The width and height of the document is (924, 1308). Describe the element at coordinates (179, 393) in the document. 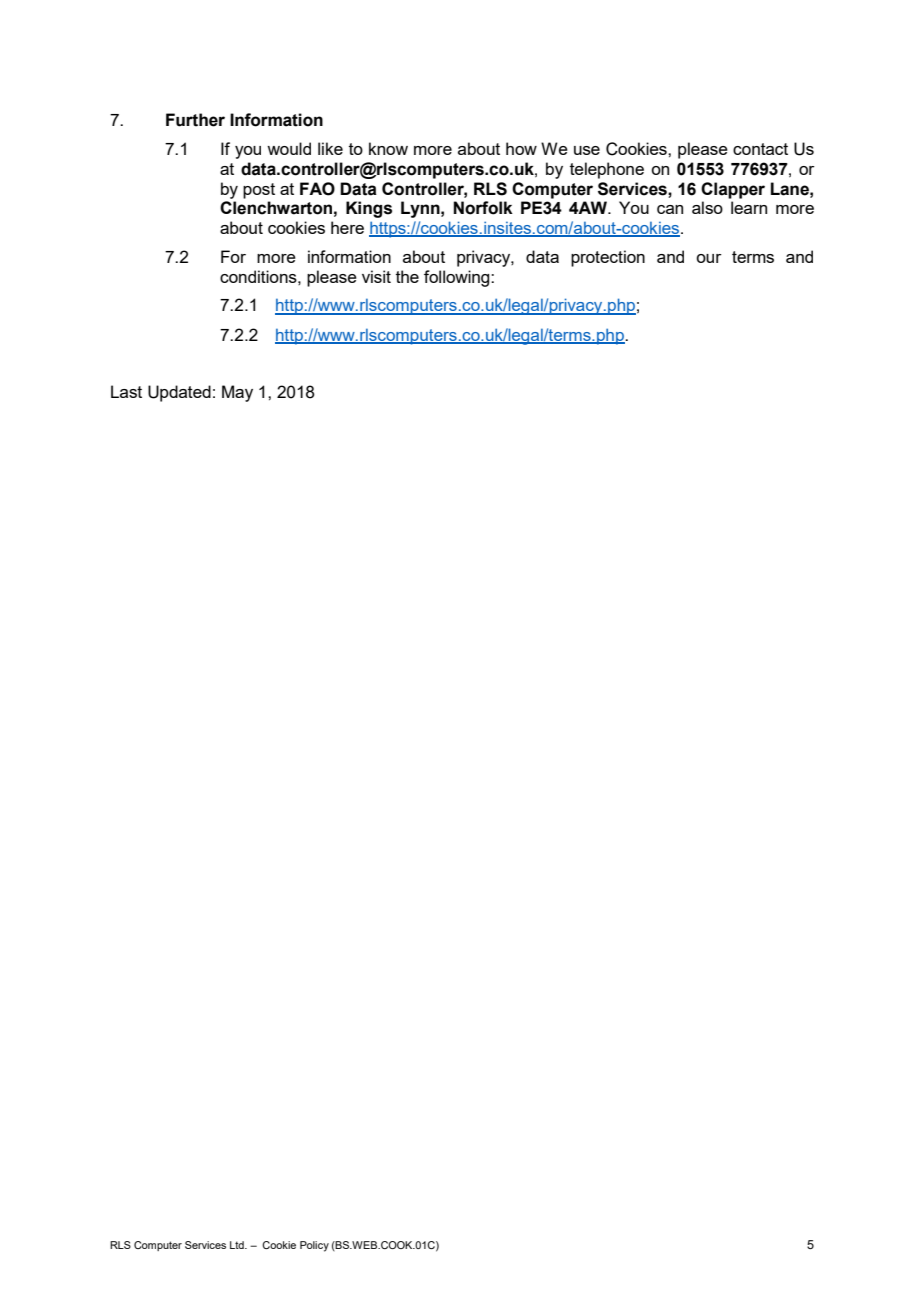

I see `Updated` at that location.
